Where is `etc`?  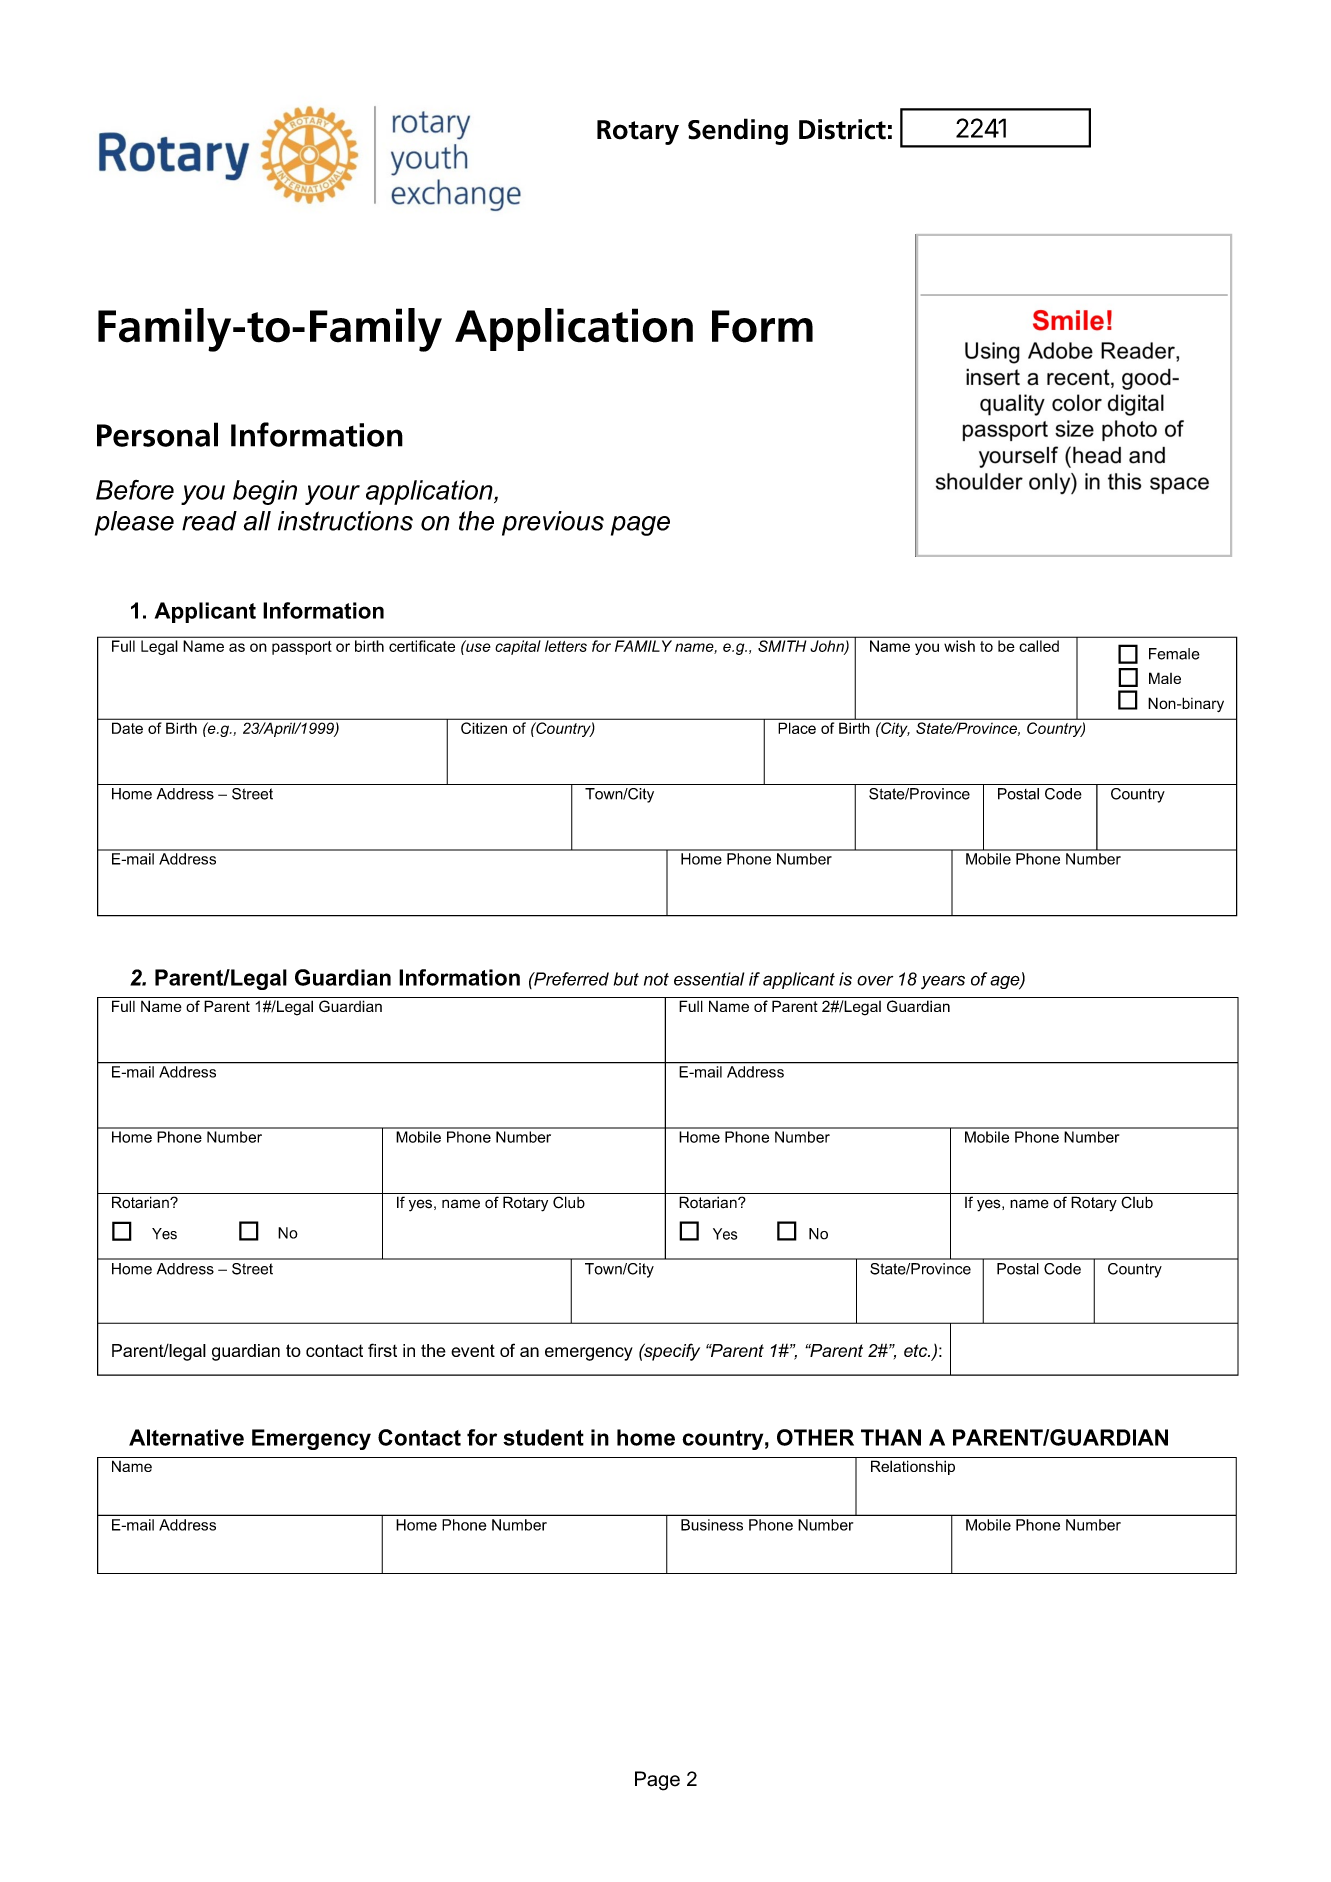
etc is located at coordinates (917, 1350).
